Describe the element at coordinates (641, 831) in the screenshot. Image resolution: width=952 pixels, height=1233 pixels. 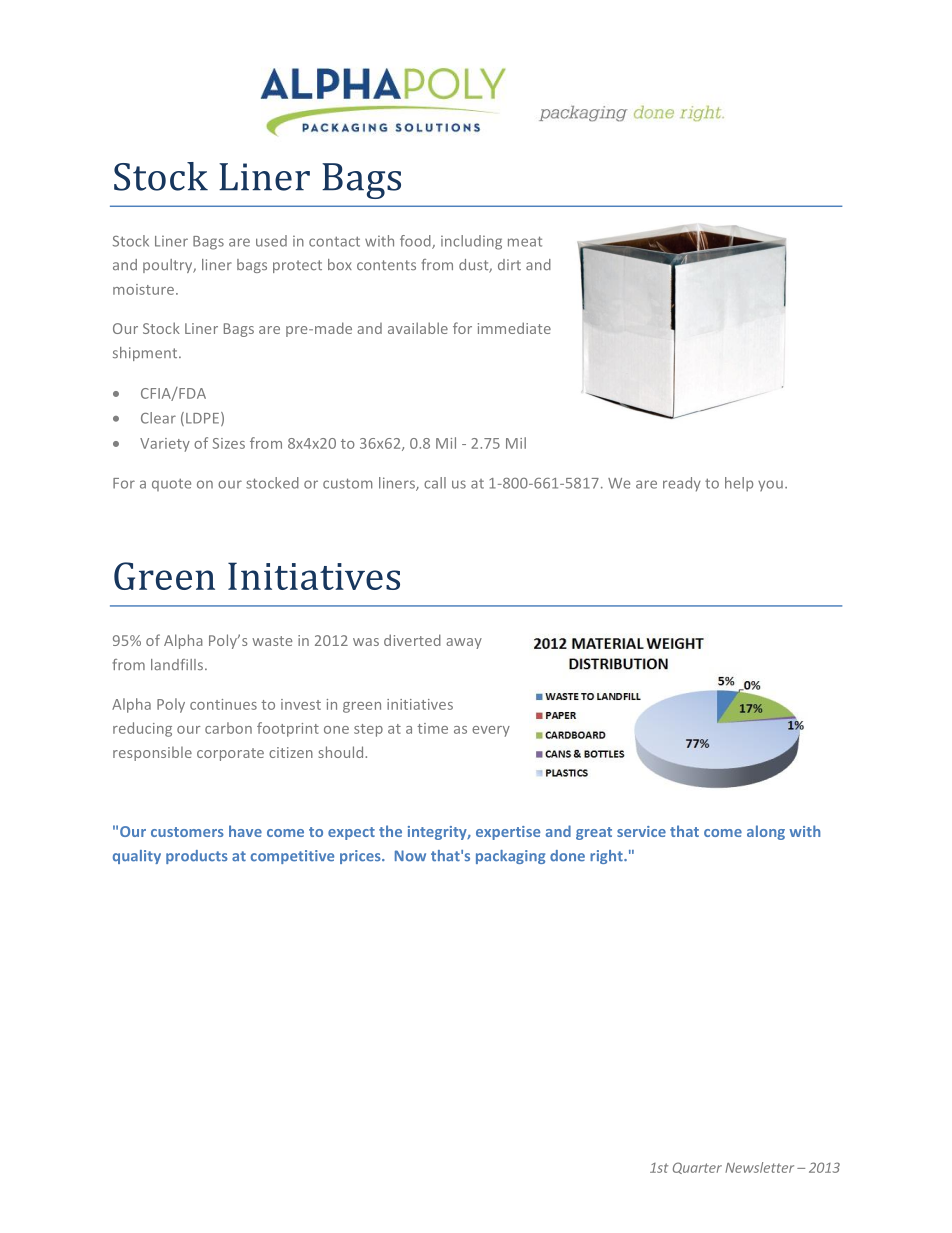
I see `service` at that location.
